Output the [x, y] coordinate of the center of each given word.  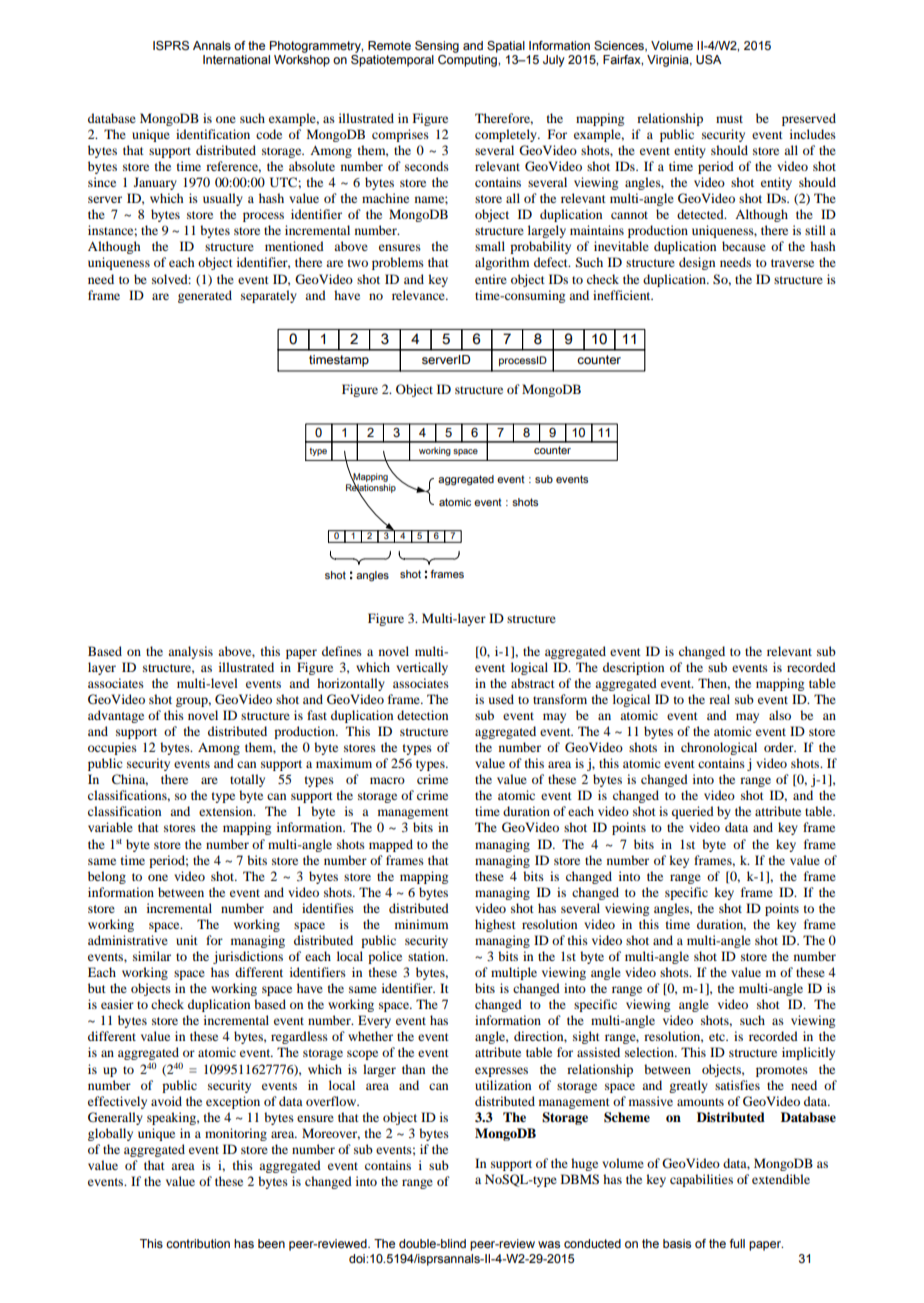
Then [714, 684]
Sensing [437, 47]
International [236, 59]
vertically [422, 668]
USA [709, 59]
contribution [198, 1243]
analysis [190, 652]
